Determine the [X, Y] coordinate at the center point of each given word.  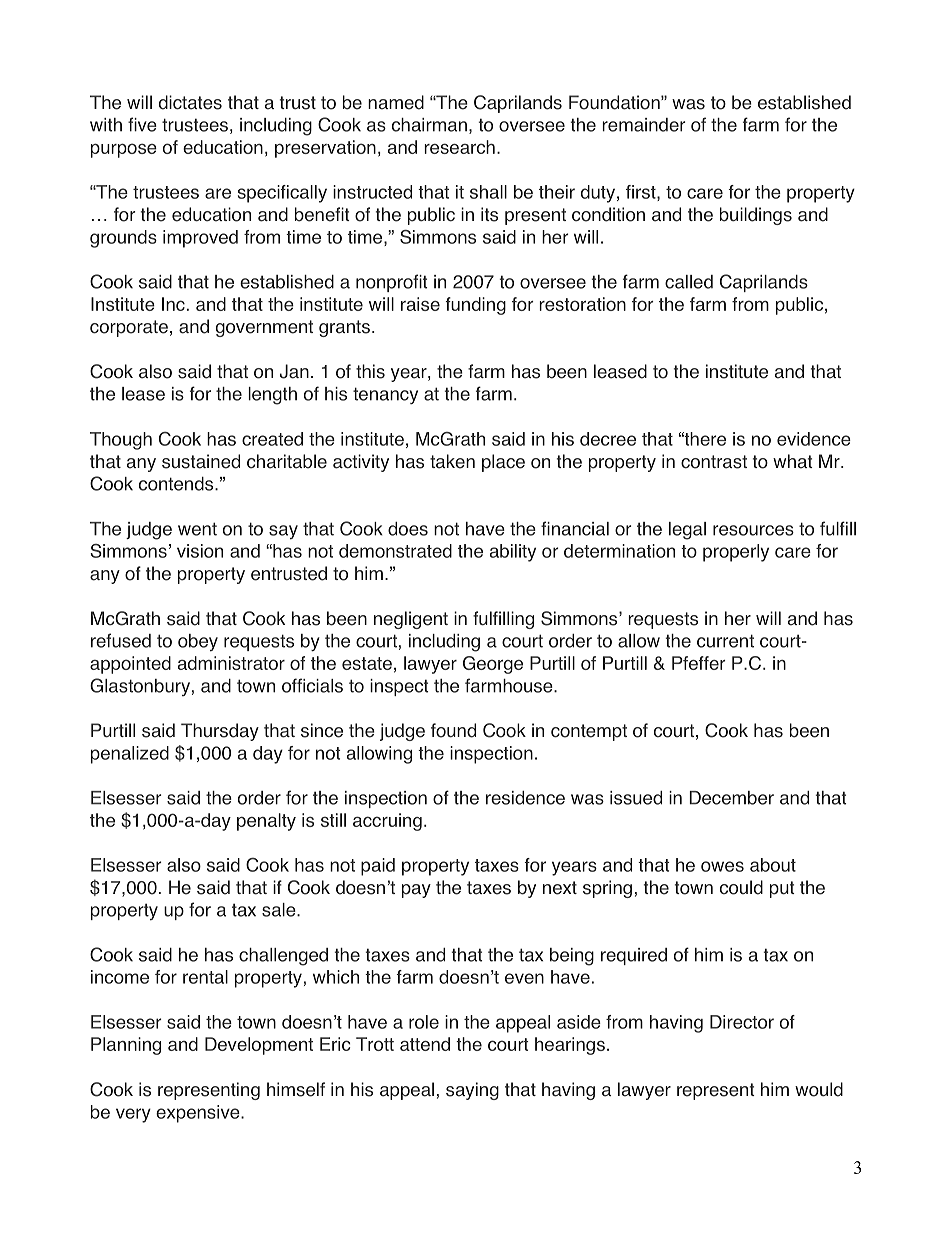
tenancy [385, 395]
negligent [411, 620]
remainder [644, 125]
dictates [190, 102]
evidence [814, 439]
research [459, 147]
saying [472, 1091]
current [725, 641]
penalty [266, 822]
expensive [199, 1114]
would [819, 1089]
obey [198, 642]
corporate [129, 328]
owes [722, 866]
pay [416, 891]
